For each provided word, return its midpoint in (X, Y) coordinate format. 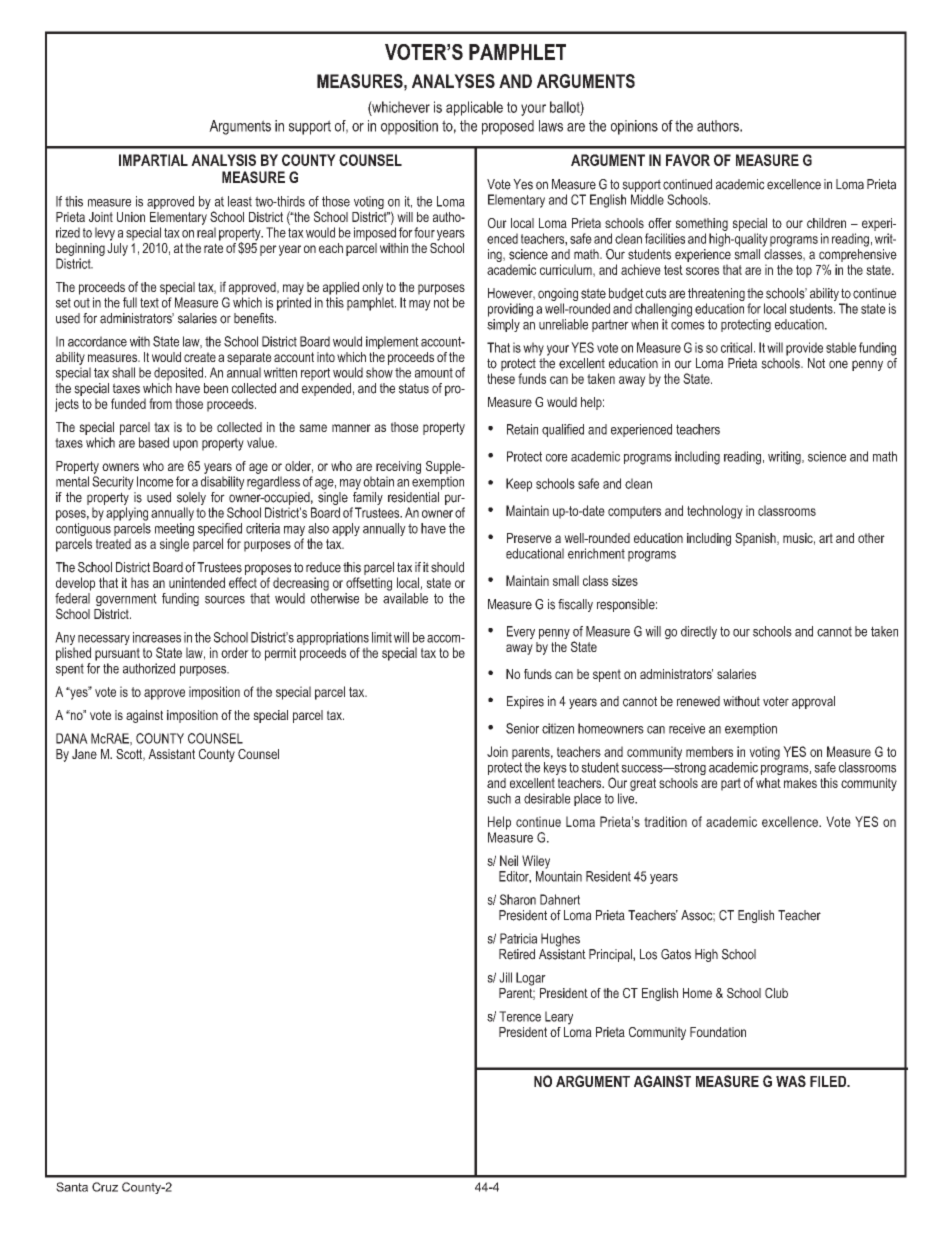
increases (157, 637)
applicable (474, 108)
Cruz (105, 1187)
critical (738, 347)
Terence (520, 1016)
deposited (180, 374)
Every (521, 632)
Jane (84, 754)
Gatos (676, 954)
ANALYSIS (223, 160)
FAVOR (688, 160)
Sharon (518, 899)
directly (699, 632)
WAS (791, 1081)
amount (434, 373)
